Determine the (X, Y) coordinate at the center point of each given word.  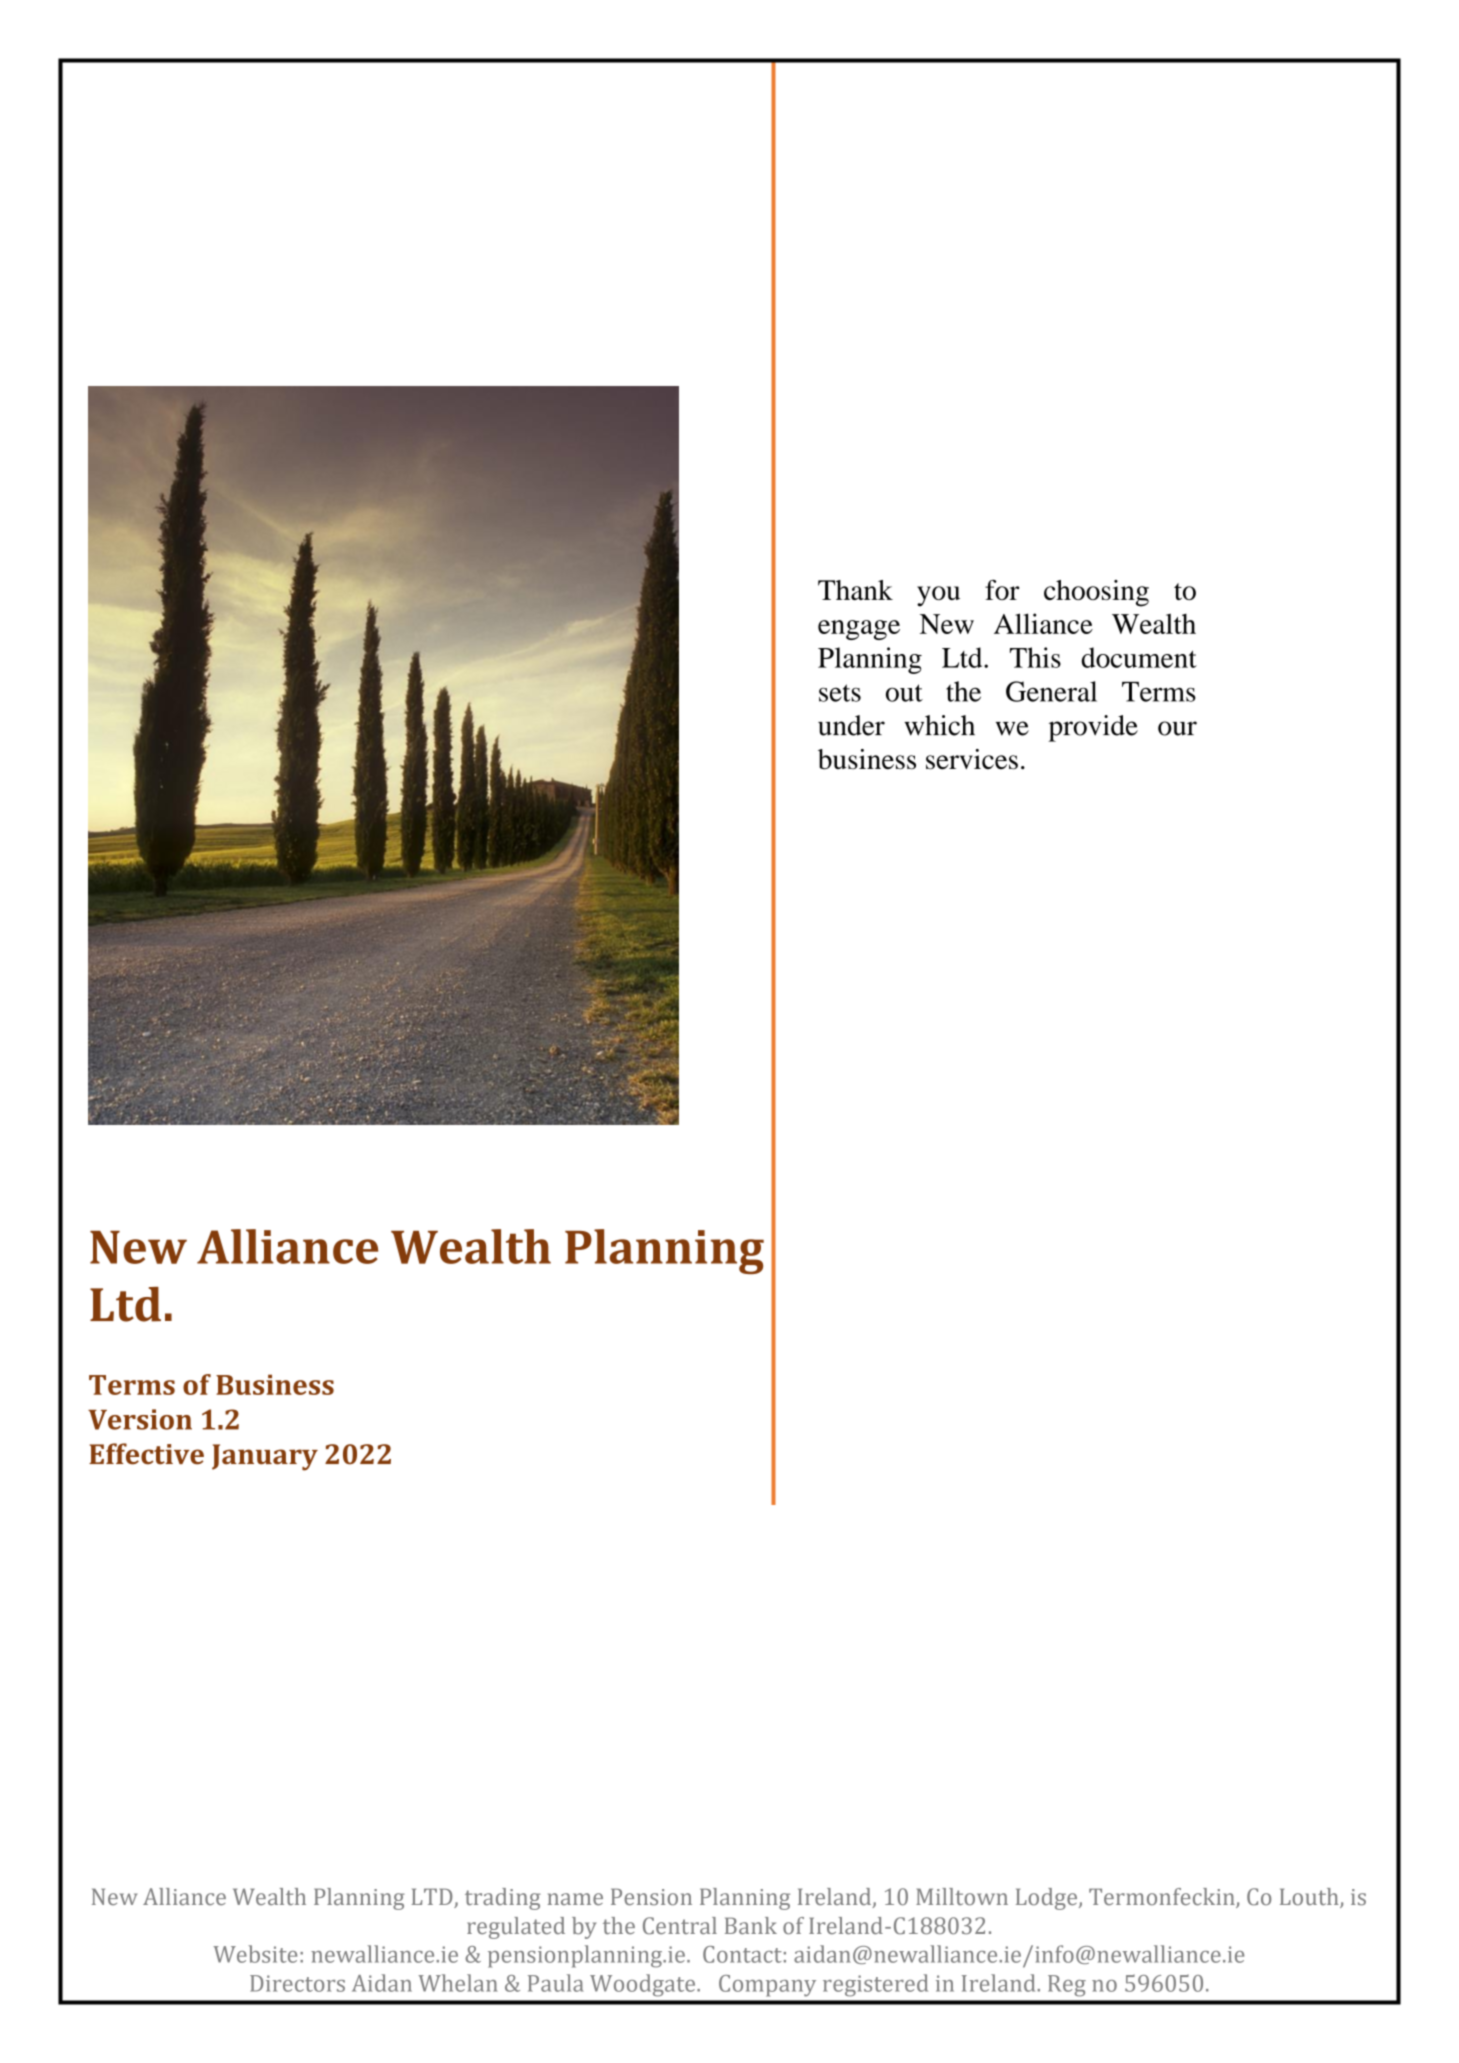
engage (859, 630)
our (1177, 728)
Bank (751, 1925)
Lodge (1048, 1899)
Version (140, 1419)
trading (503, 1899)
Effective (146, 1454)
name (575, 1899)
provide (1093, 728)
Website (255, 1954)
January (265, 1457)
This (1035, 657)
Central (680, 1926)
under (851, 725)
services (972, 759)
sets (840, 693)
